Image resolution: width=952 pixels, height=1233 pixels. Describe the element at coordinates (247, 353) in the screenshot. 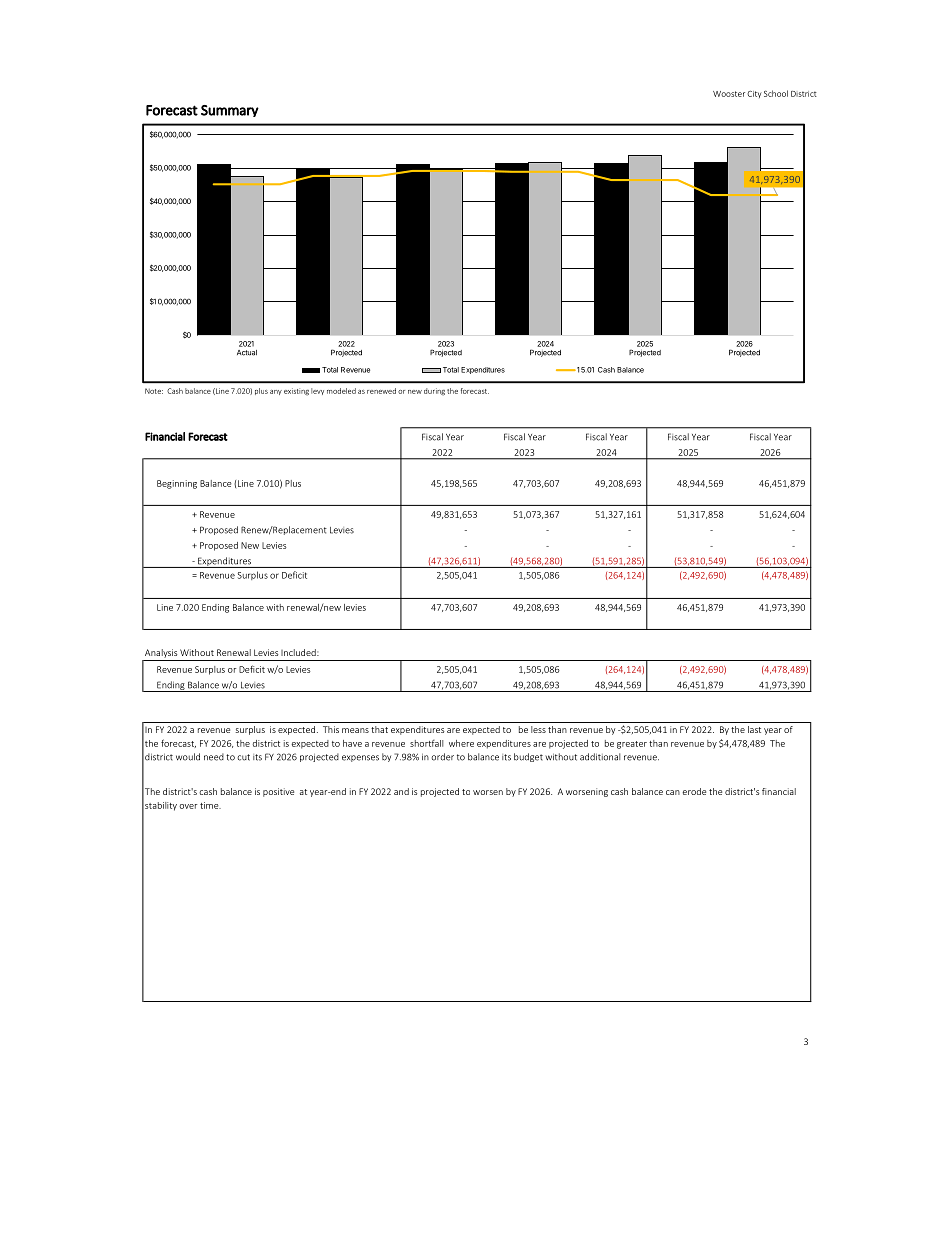

I see `Actual` at that location.
